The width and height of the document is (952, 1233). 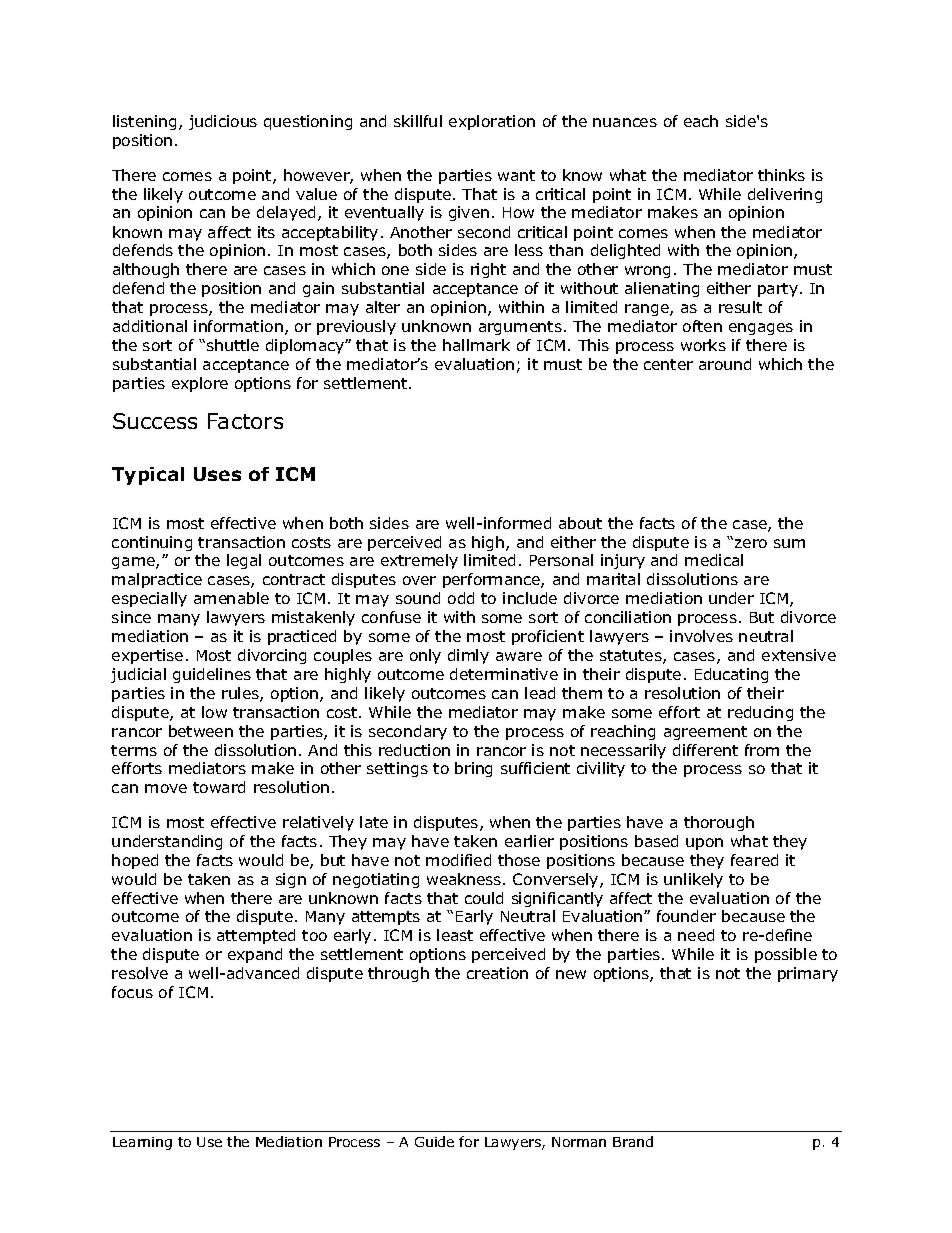 I want to click on Learning, so click(x=142, y=1143).
